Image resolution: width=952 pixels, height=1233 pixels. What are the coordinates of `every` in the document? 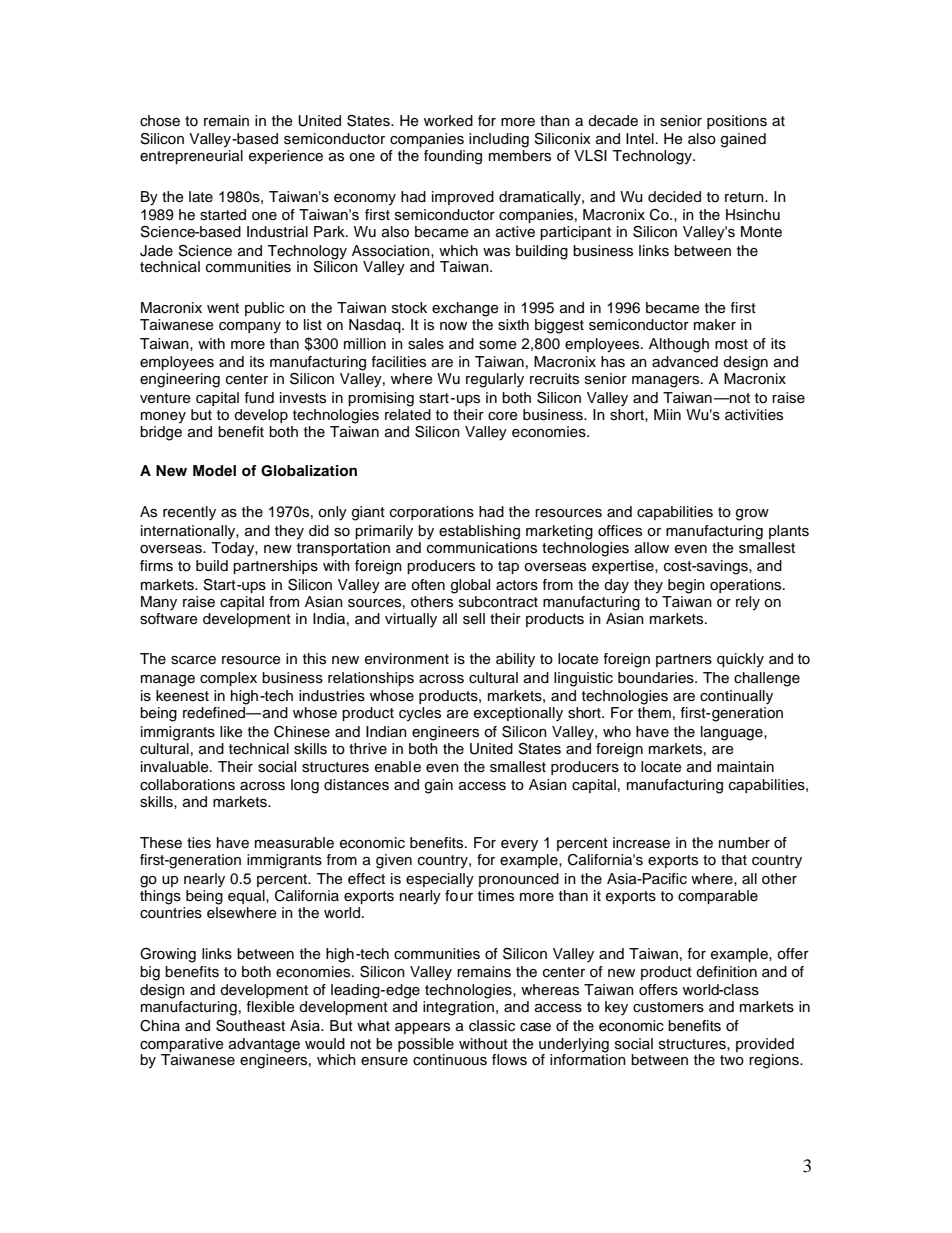 It's located at (519, 846).
